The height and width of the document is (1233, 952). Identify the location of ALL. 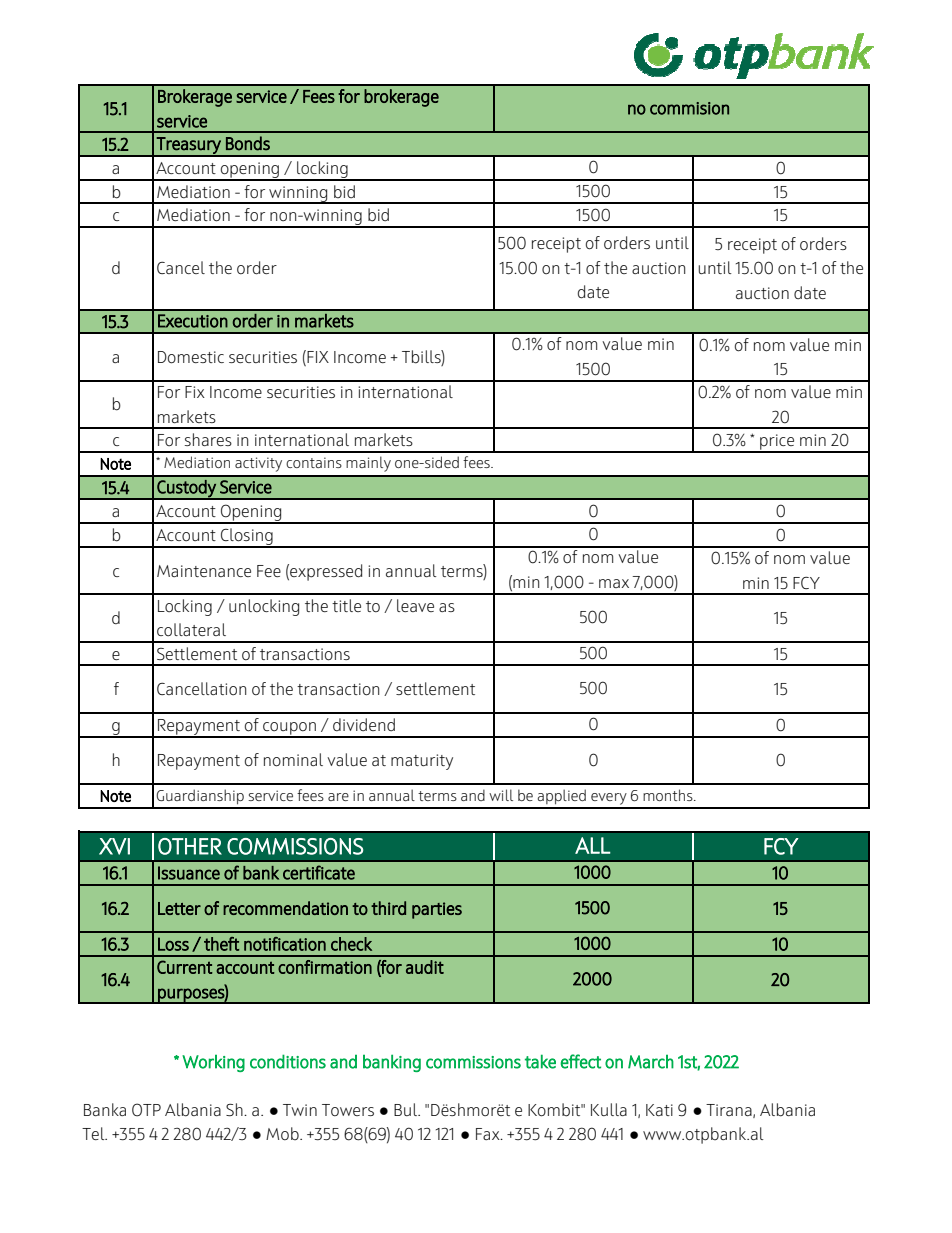
(593, 845).
